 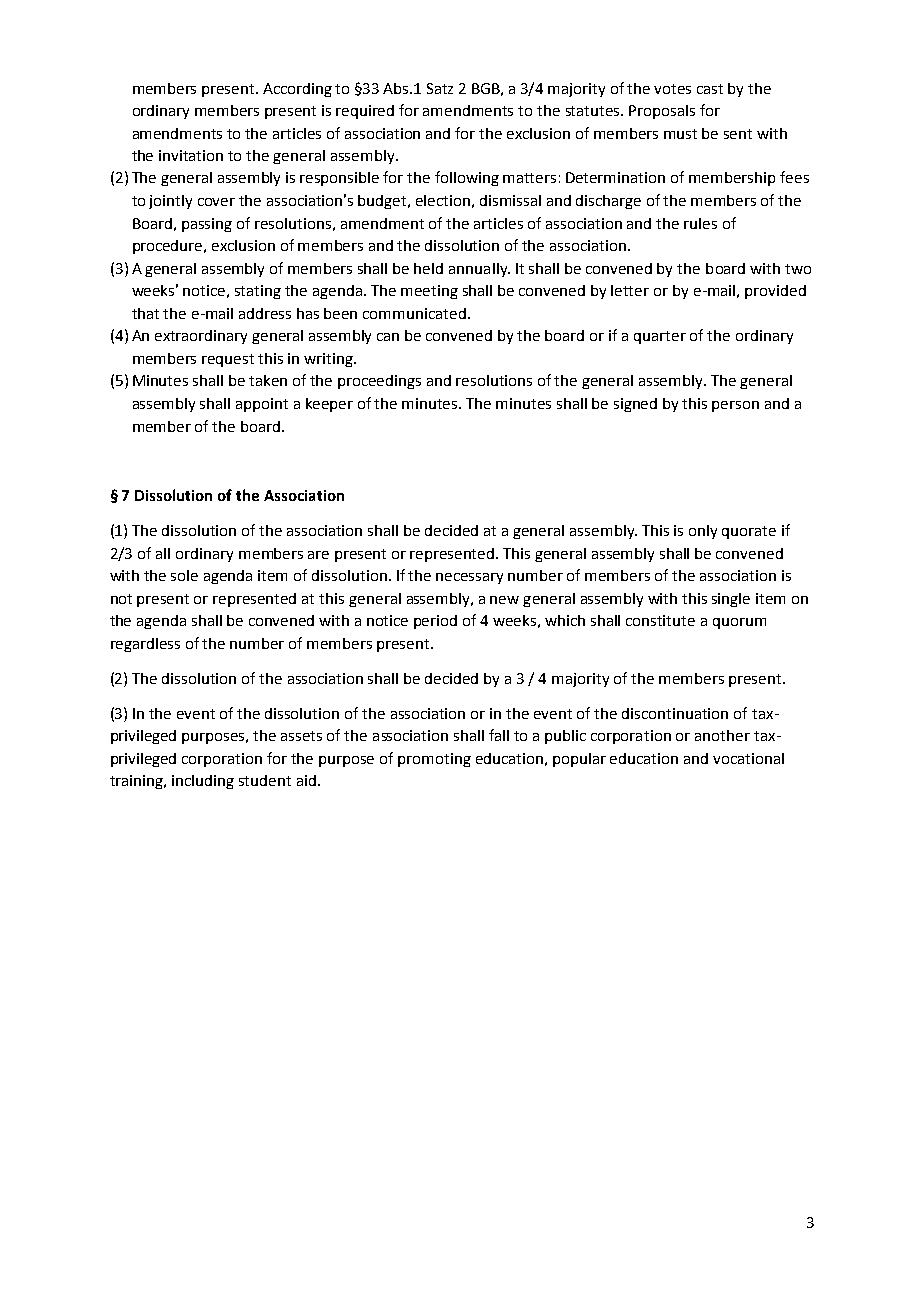 What do you see at coordinates (297, 90) in the page?
I see `According` at bounding box center [297, 90].
